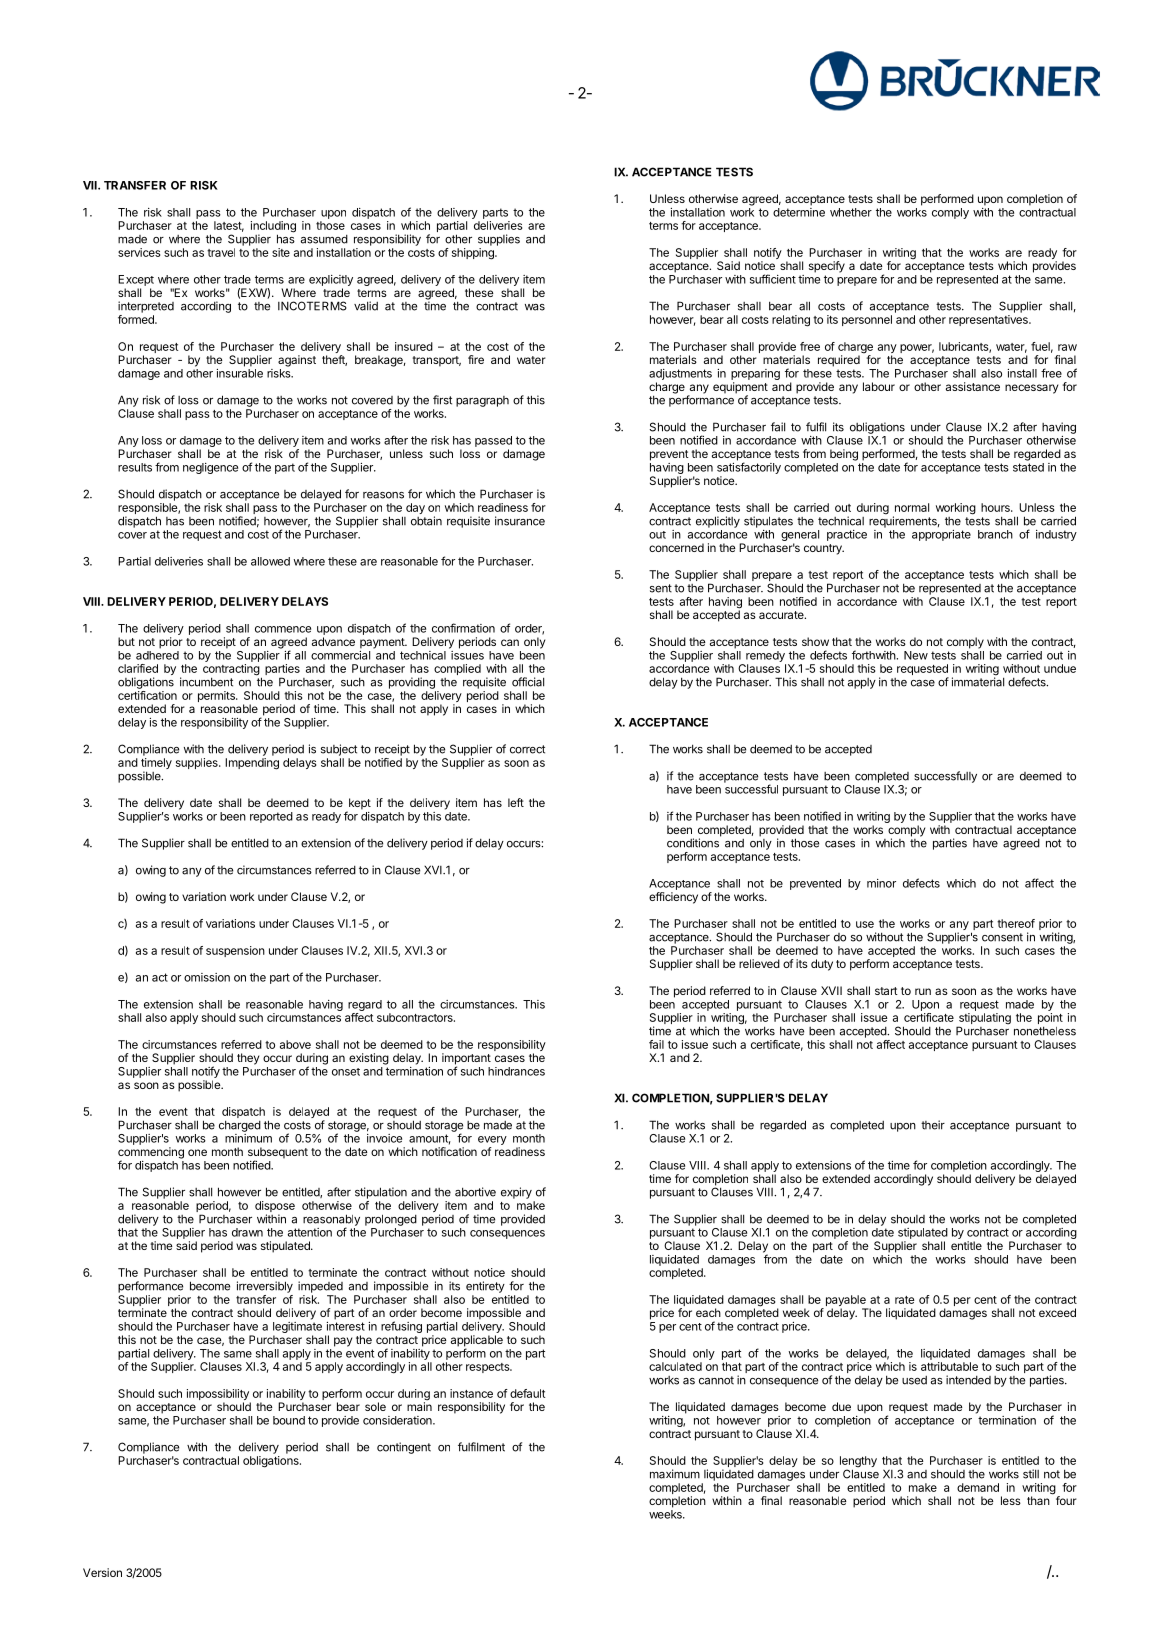 The image size is (1159, 1638). What do you see at coordinates (474, 254) in the image?
I see `shipping` at bounding box center [474, 254].
